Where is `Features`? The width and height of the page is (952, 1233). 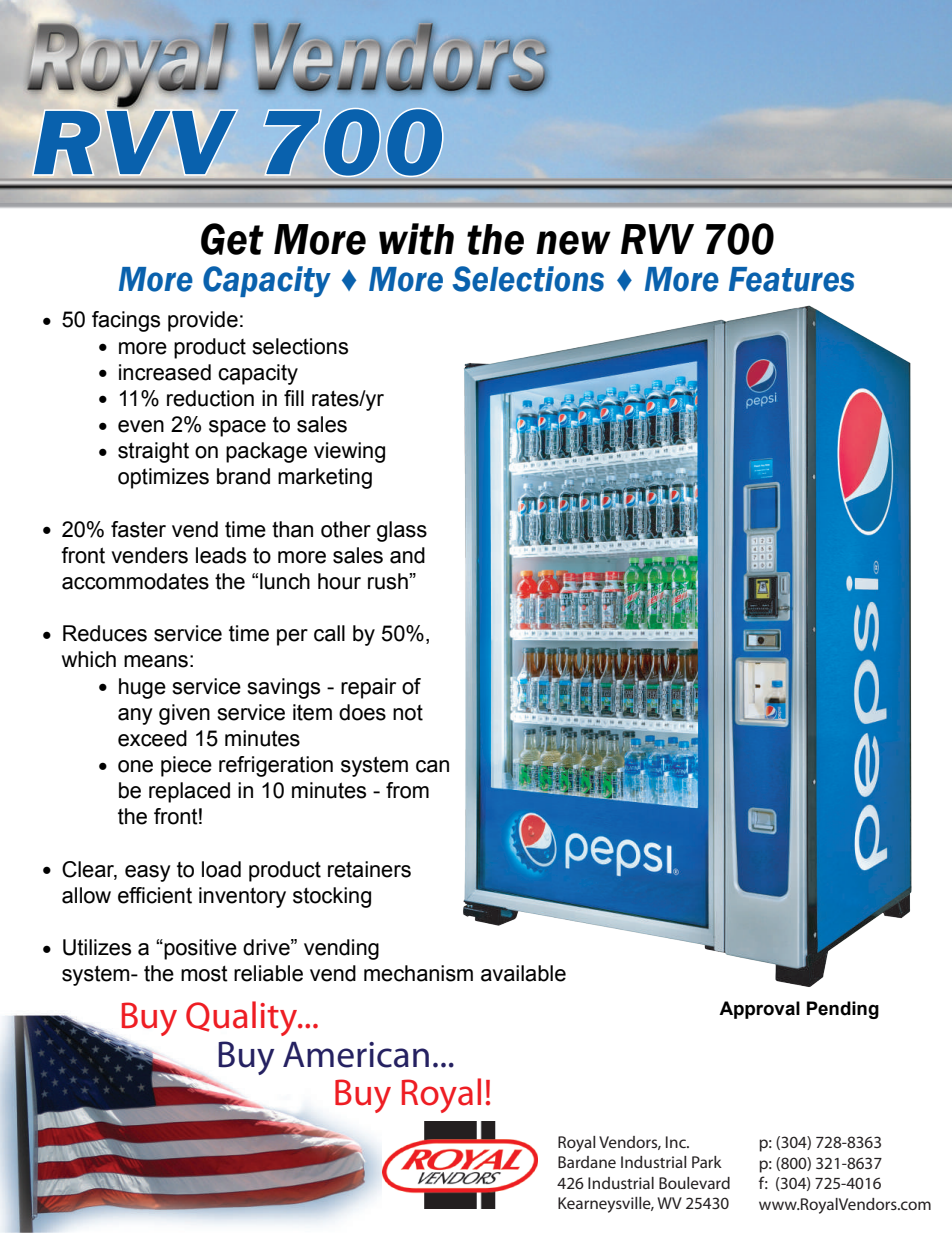
Features is located at coordinates (791, 279).
